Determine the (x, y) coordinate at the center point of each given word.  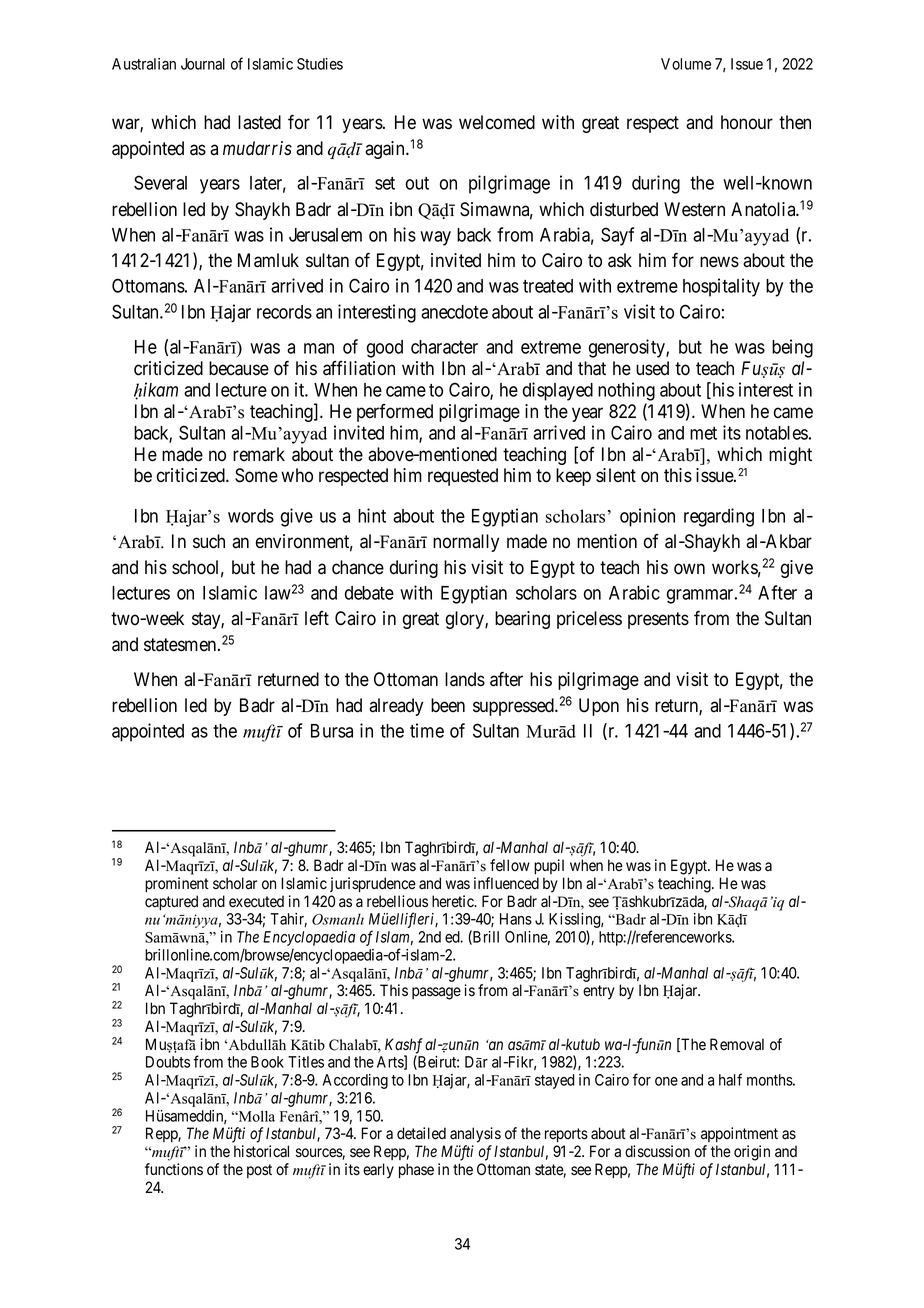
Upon (599, 707)
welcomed (497, 122)
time (427, 730)
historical (261, 1151)
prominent (177, 885)
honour (747, 122)
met (703, 433)
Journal (203, 64)
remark (259, 454)
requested (463, 477)
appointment (739, 1134)
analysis (475, 1135)
